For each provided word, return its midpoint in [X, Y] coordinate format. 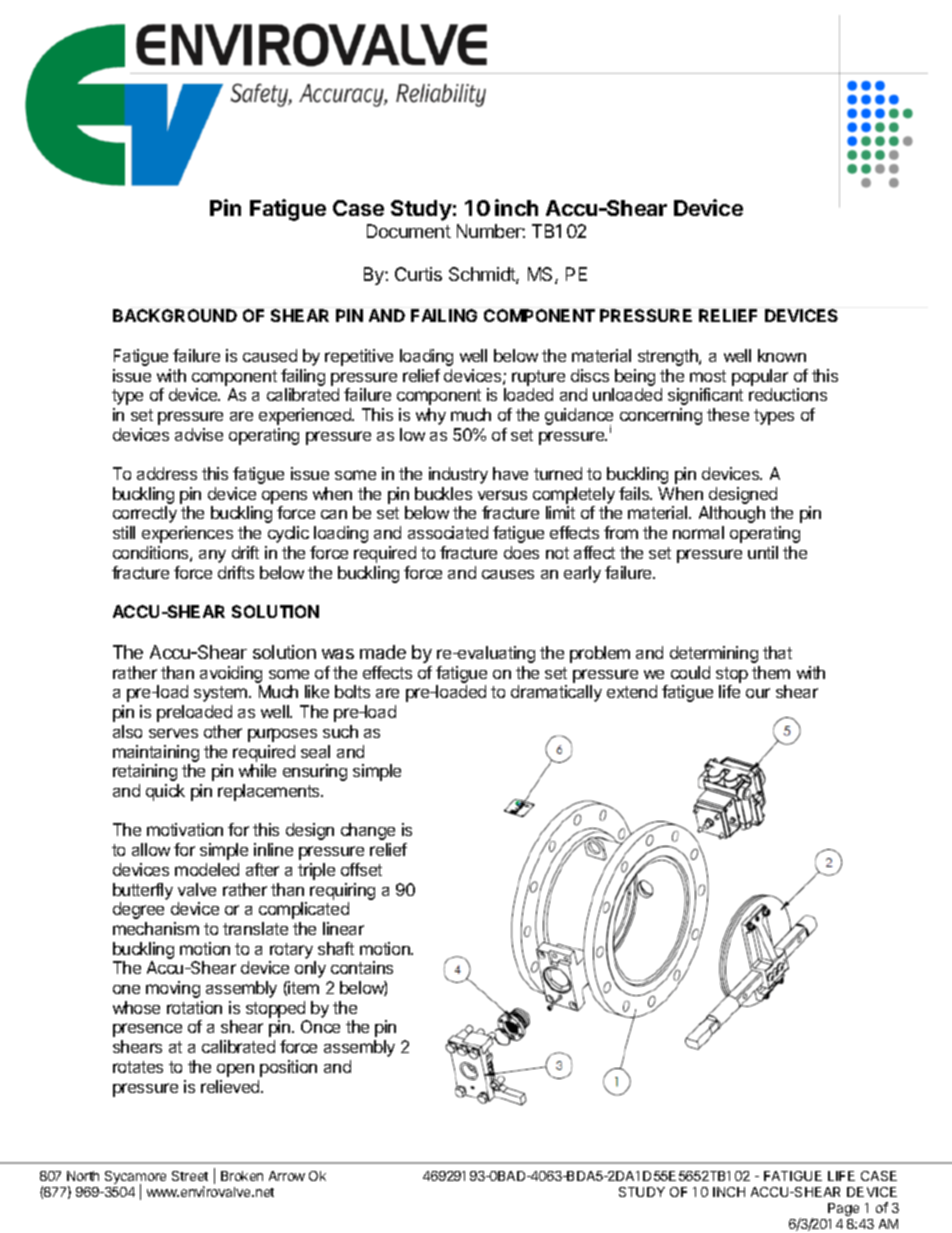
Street [190, 1176]
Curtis [418, 274]
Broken [242, 1176]
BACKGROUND [175, 315]
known [782, 355]
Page [843, 1209]
